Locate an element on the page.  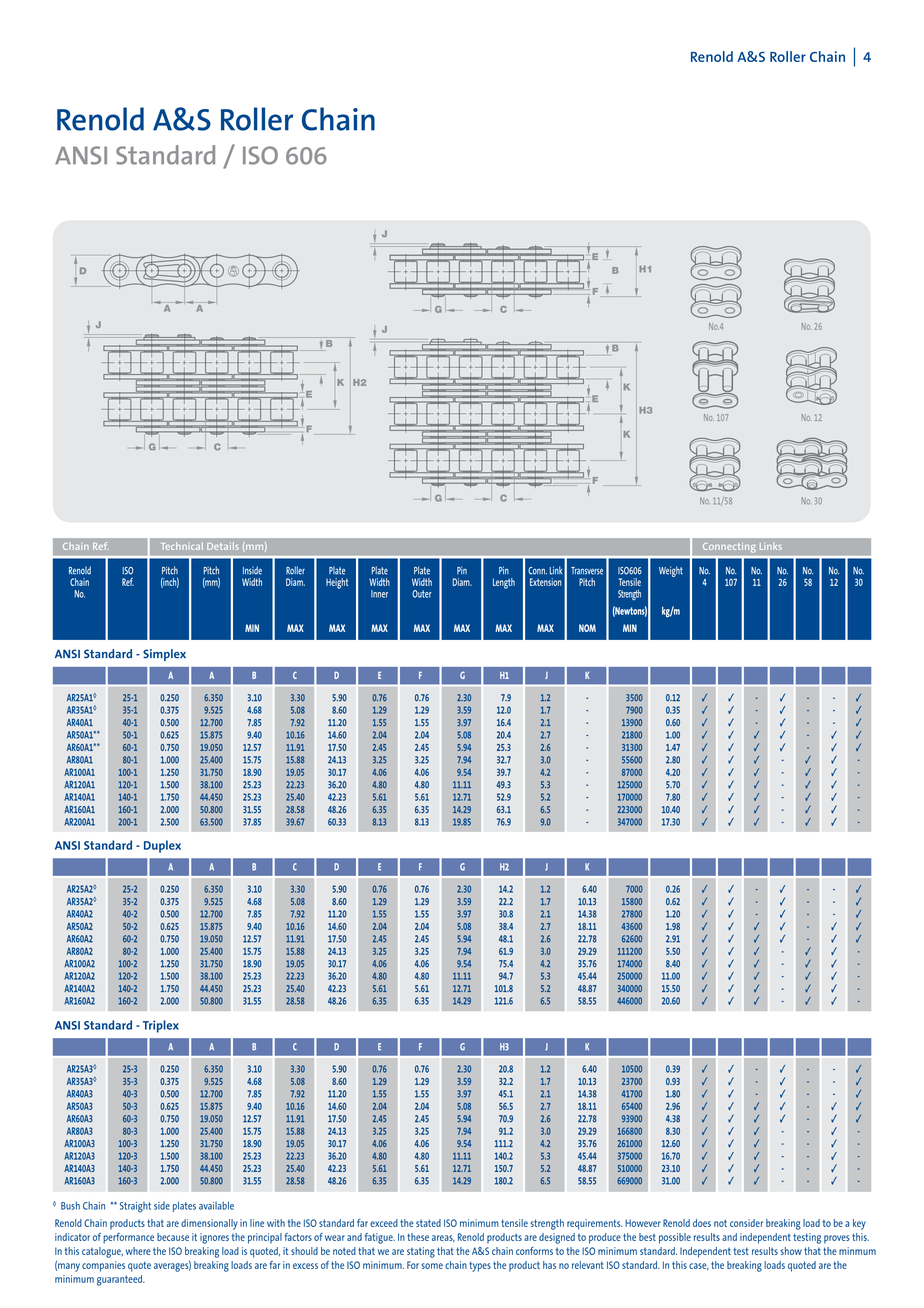
stated is located at coordinates (428, 1223).
